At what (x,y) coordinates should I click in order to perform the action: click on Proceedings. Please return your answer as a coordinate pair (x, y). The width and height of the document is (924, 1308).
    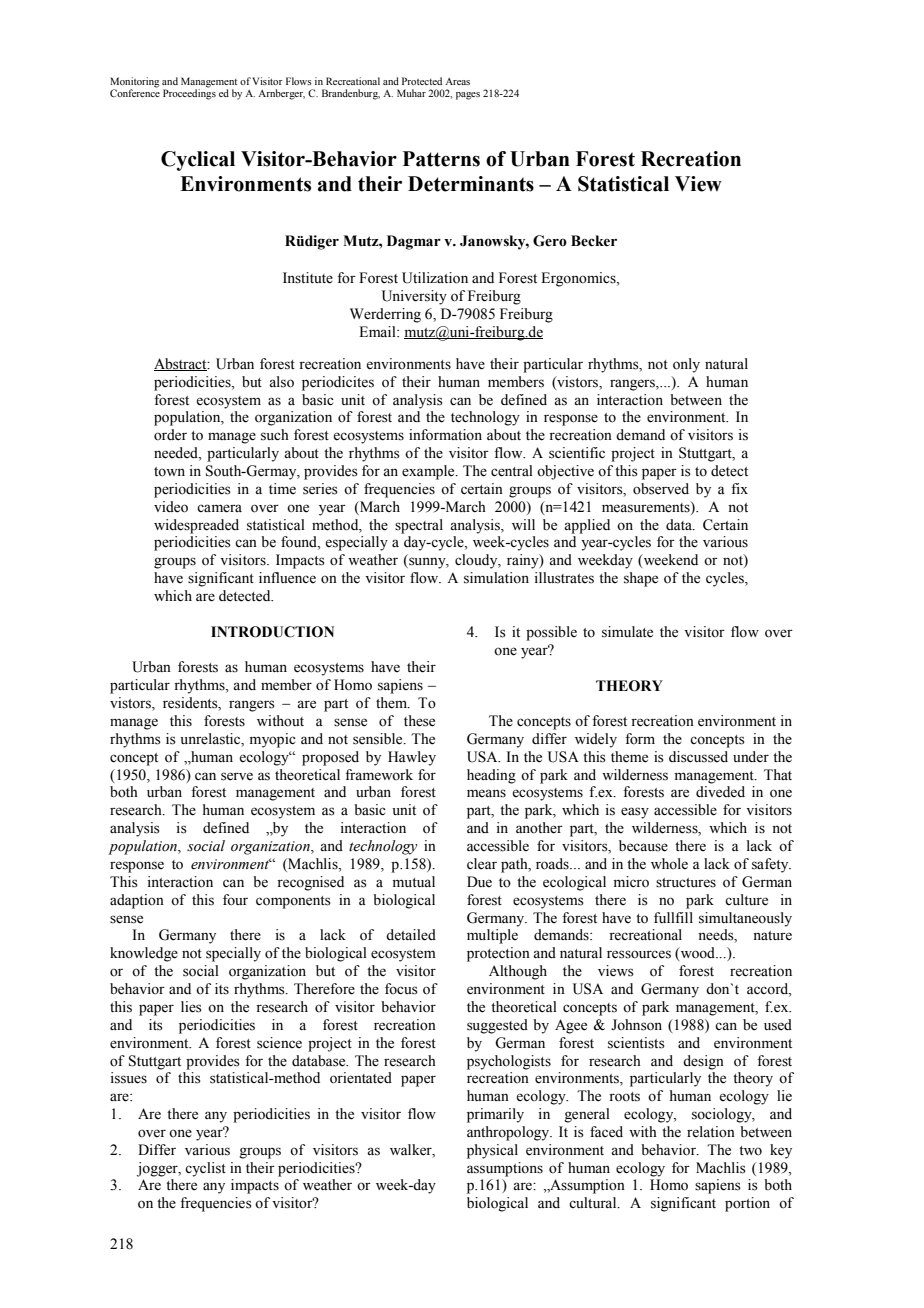
    Looking at the image, I should click on (189, 93).
